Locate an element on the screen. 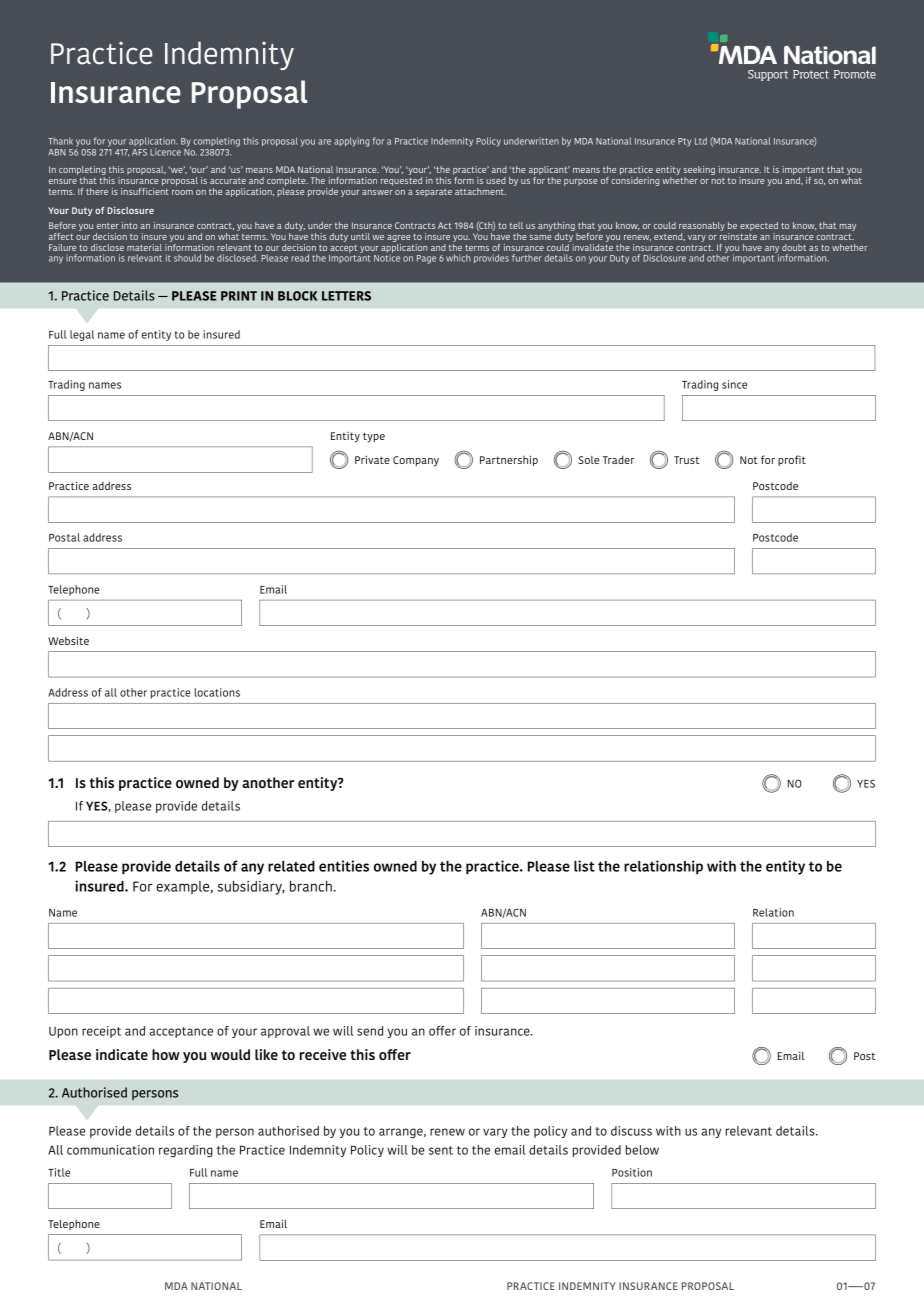 The width and height of the screenshot is (924, 1308). locations is located at coordinates (217, 692).
